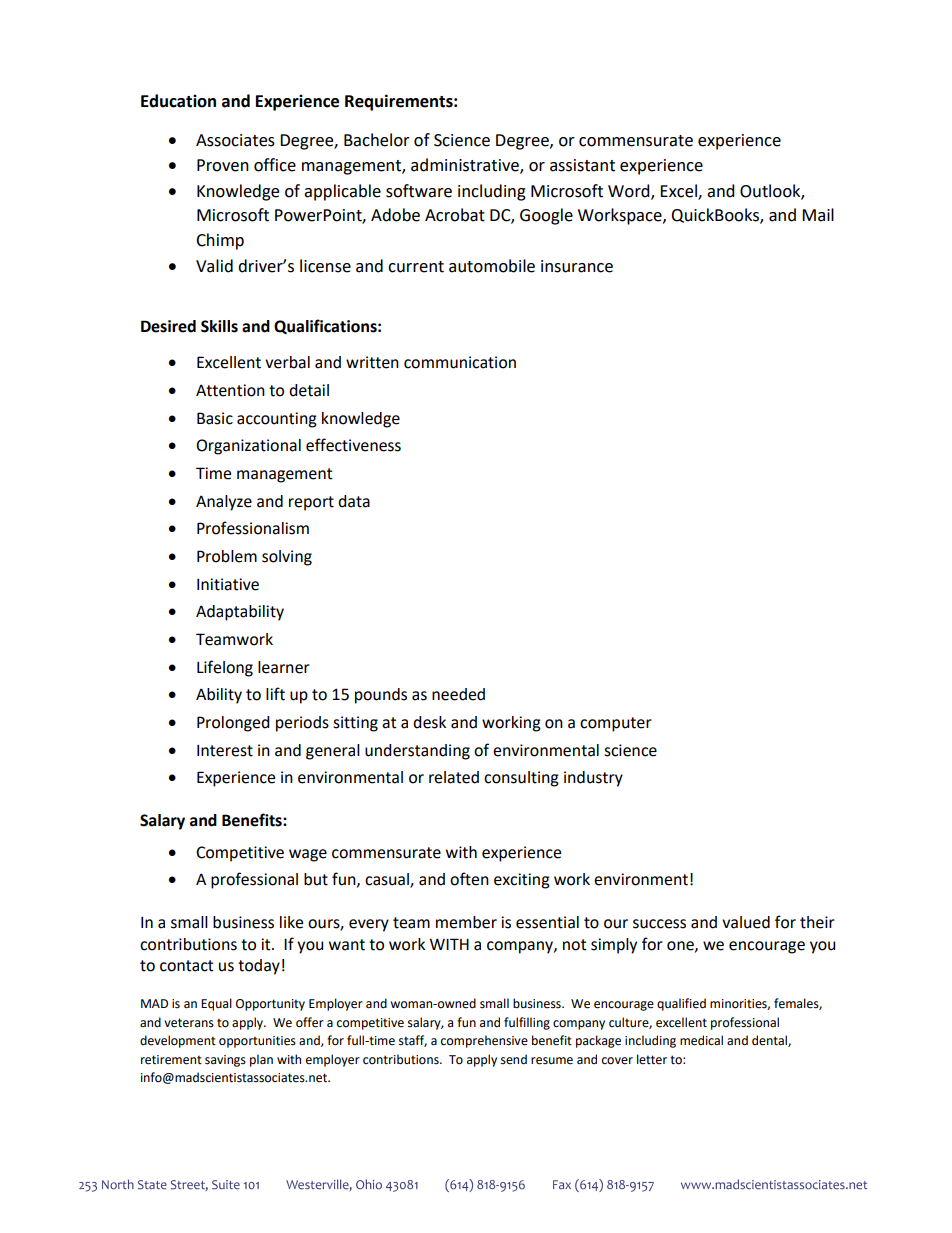 The image size is (952, 1233). I want to click on opportunities, so click(257, 1042).
